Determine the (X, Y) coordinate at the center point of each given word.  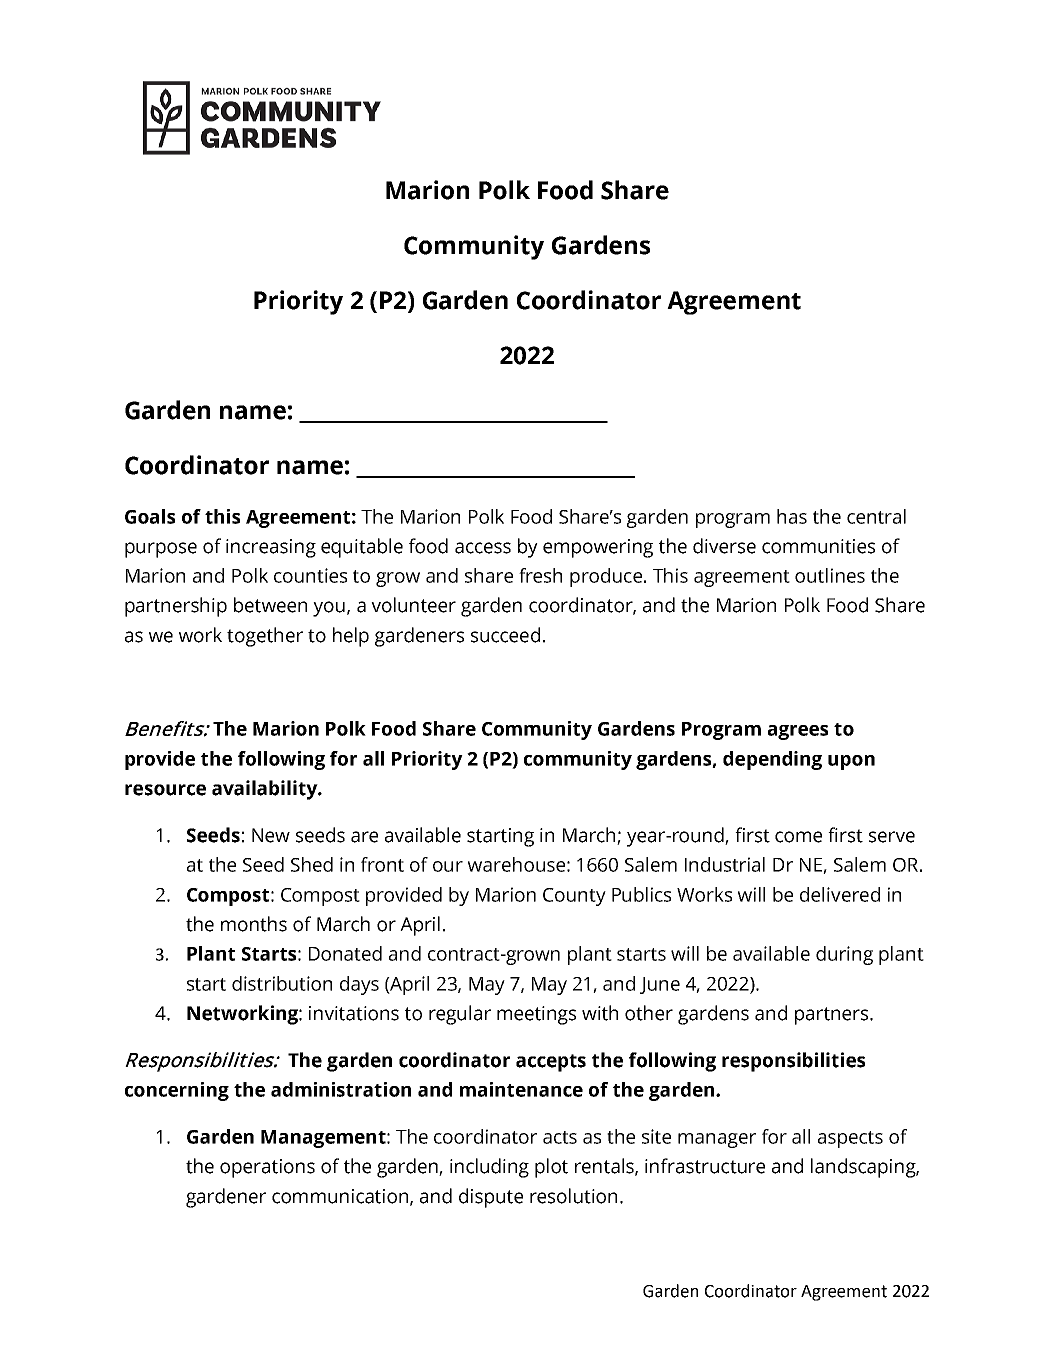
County (574, 897)
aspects (850, 1139)
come (798, 837)
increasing (271, 548)
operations (267, 1168)
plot (551, 1168)
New (271, 835)
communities (818, 546)
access (483, 548)
